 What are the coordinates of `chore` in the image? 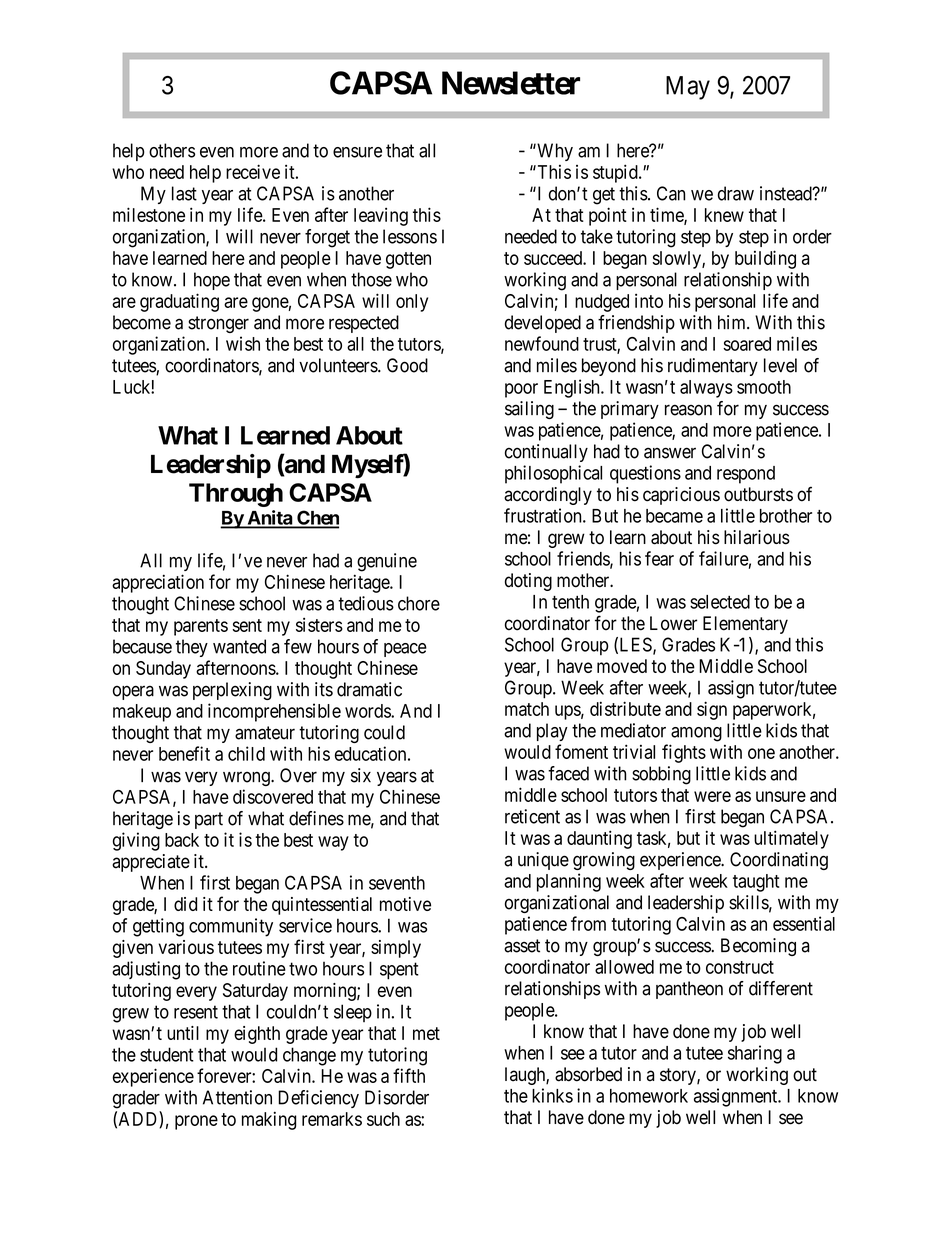 It's located at (419, 603).
